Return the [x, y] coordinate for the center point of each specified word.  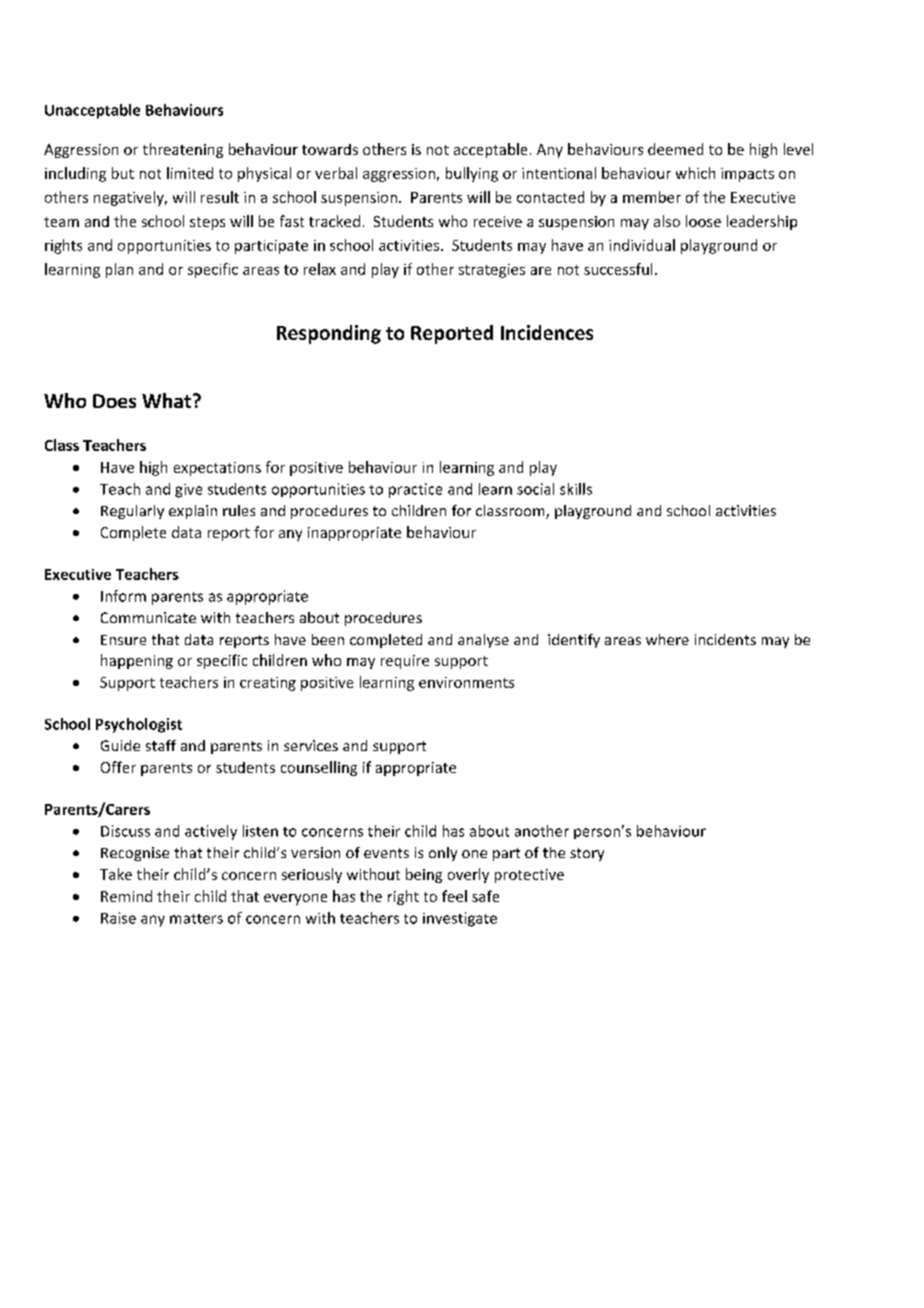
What [166, 400]
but [123, 173]
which [695, 173]
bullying [472, 174]
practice [415, 490]
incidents [725, 639]
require [405, 662]
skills [576, 489]
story [587, 854]
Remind [126, 896]
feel [454, 896]
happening [137, 661]
